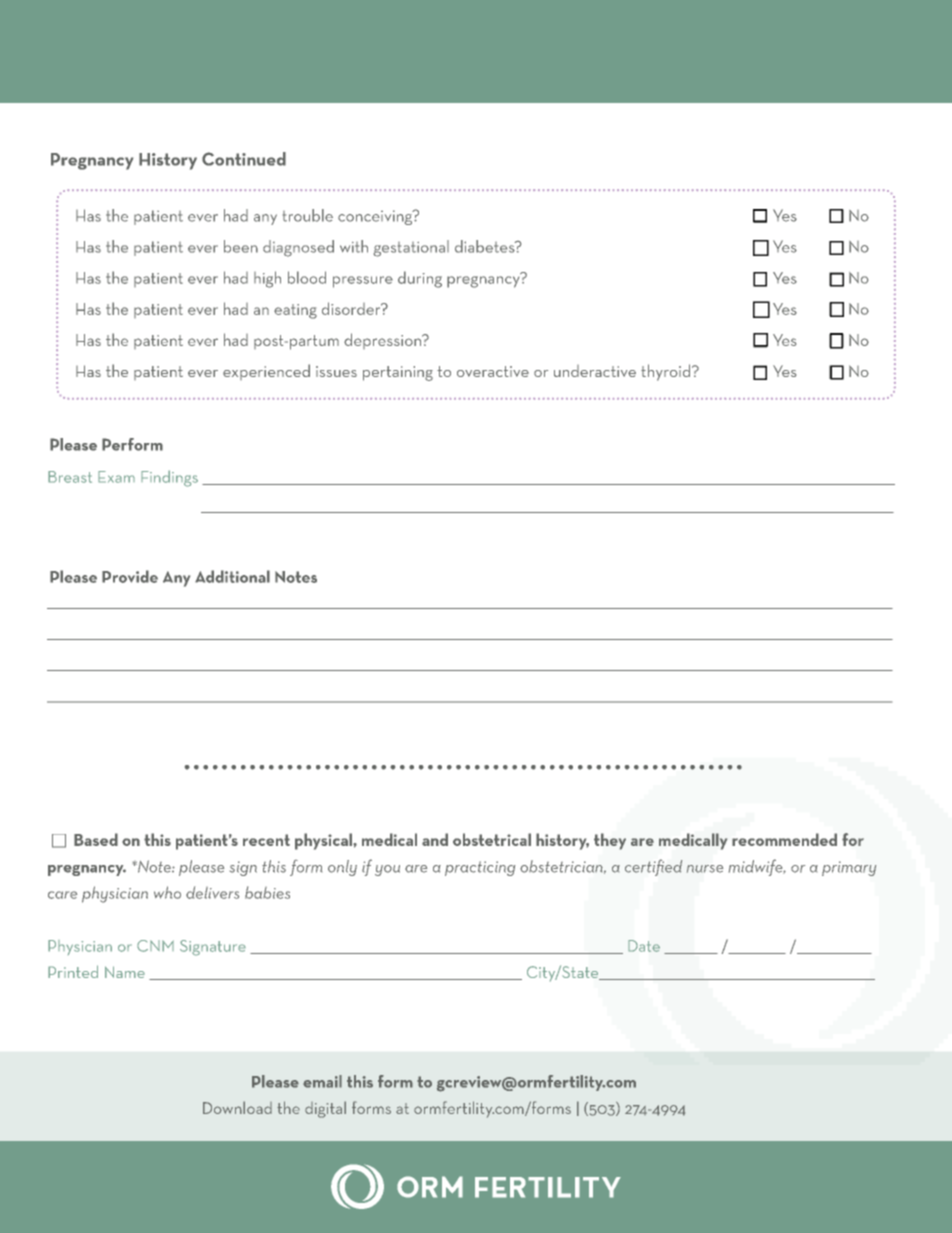 The height and width of the page is (1233, 952). Describe the element at coordinates (644, 946) in the page. I see `Date` at that location.
